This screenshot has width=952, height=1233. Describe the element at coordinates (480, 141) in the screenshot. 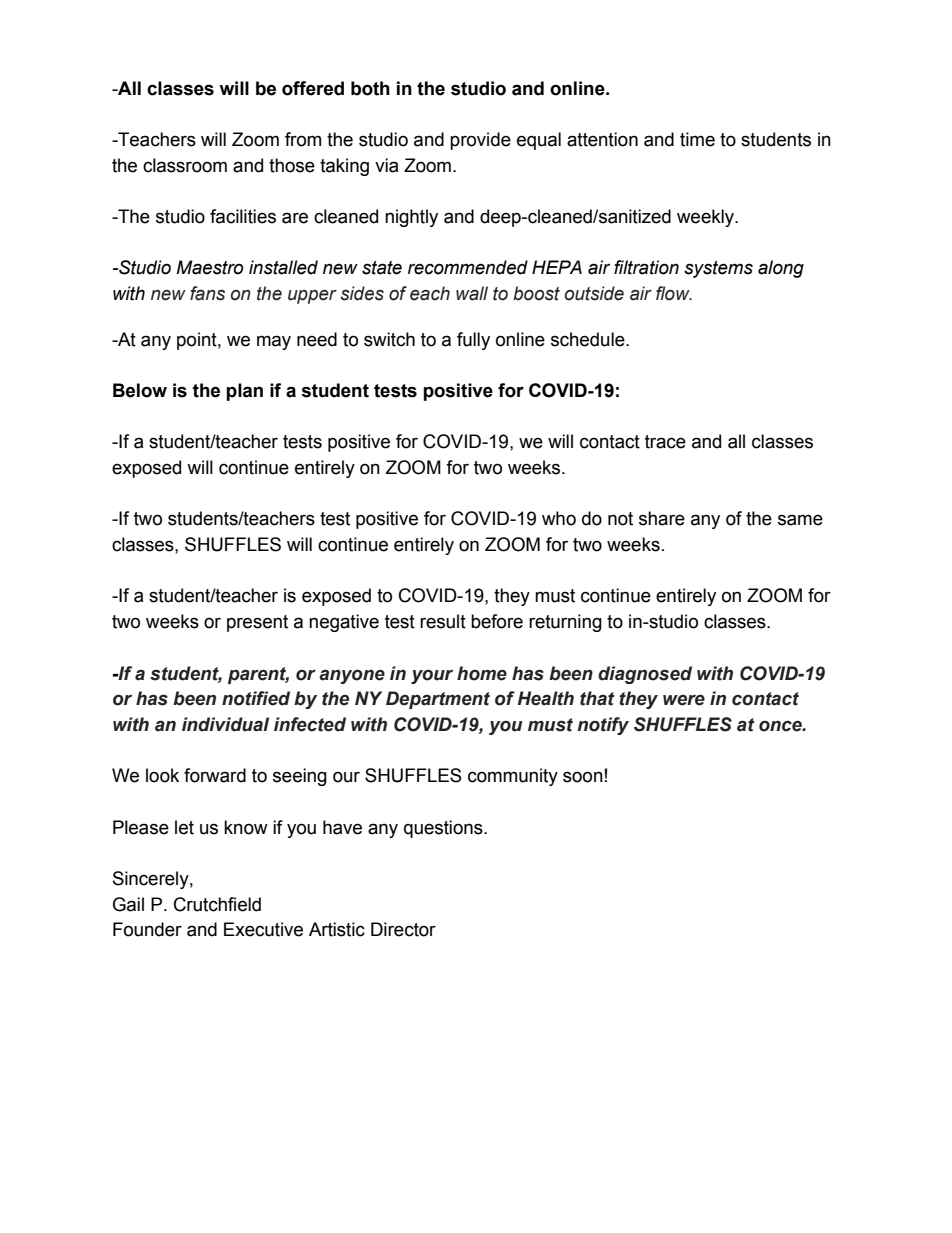

I see `provide` at that location.
